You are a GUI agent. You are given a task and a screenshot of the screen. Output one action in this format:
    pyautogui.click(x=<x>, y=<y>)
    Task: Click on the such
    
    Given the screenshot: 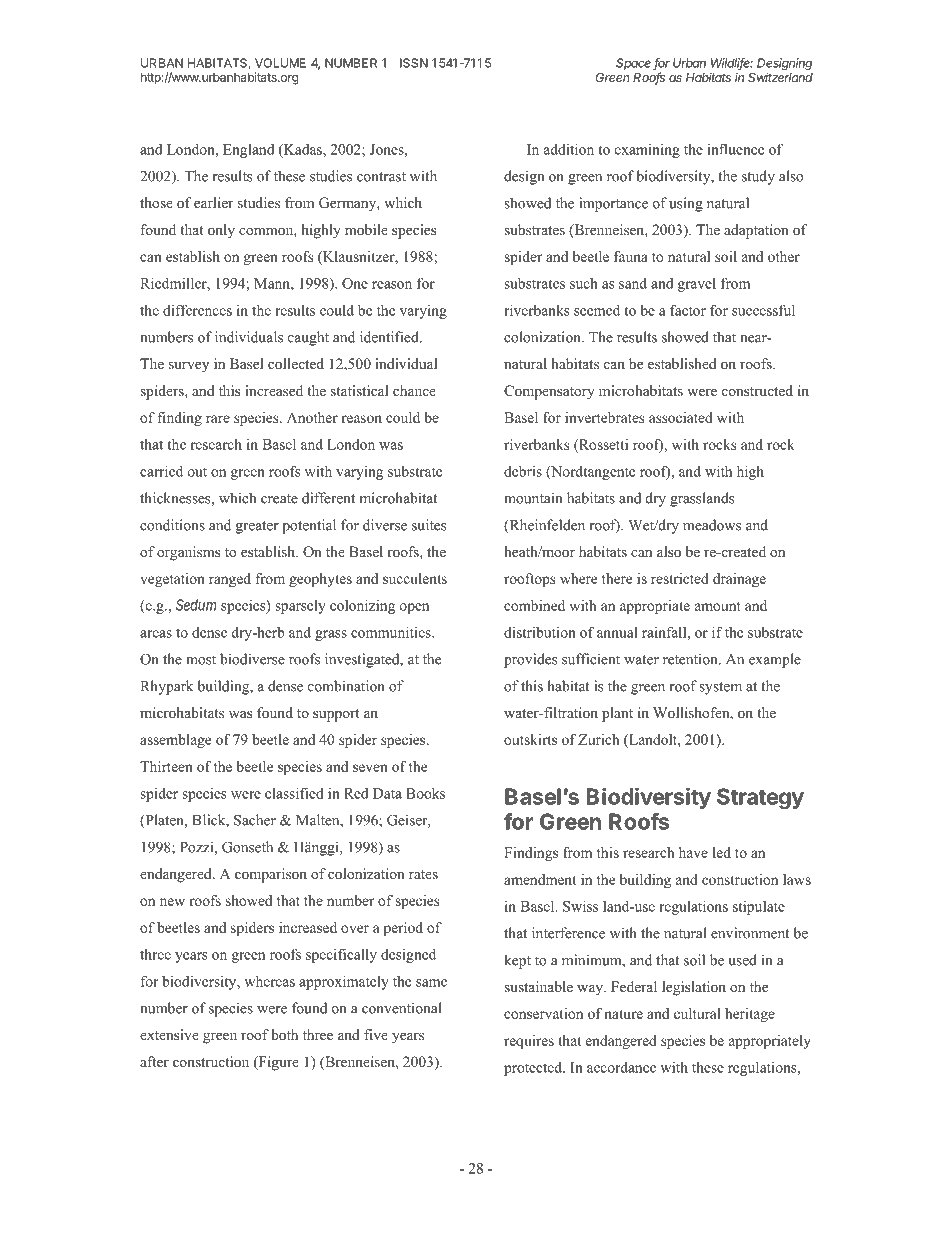 What is the action you would take?
    pyautogui.click(x=584, y=283)
